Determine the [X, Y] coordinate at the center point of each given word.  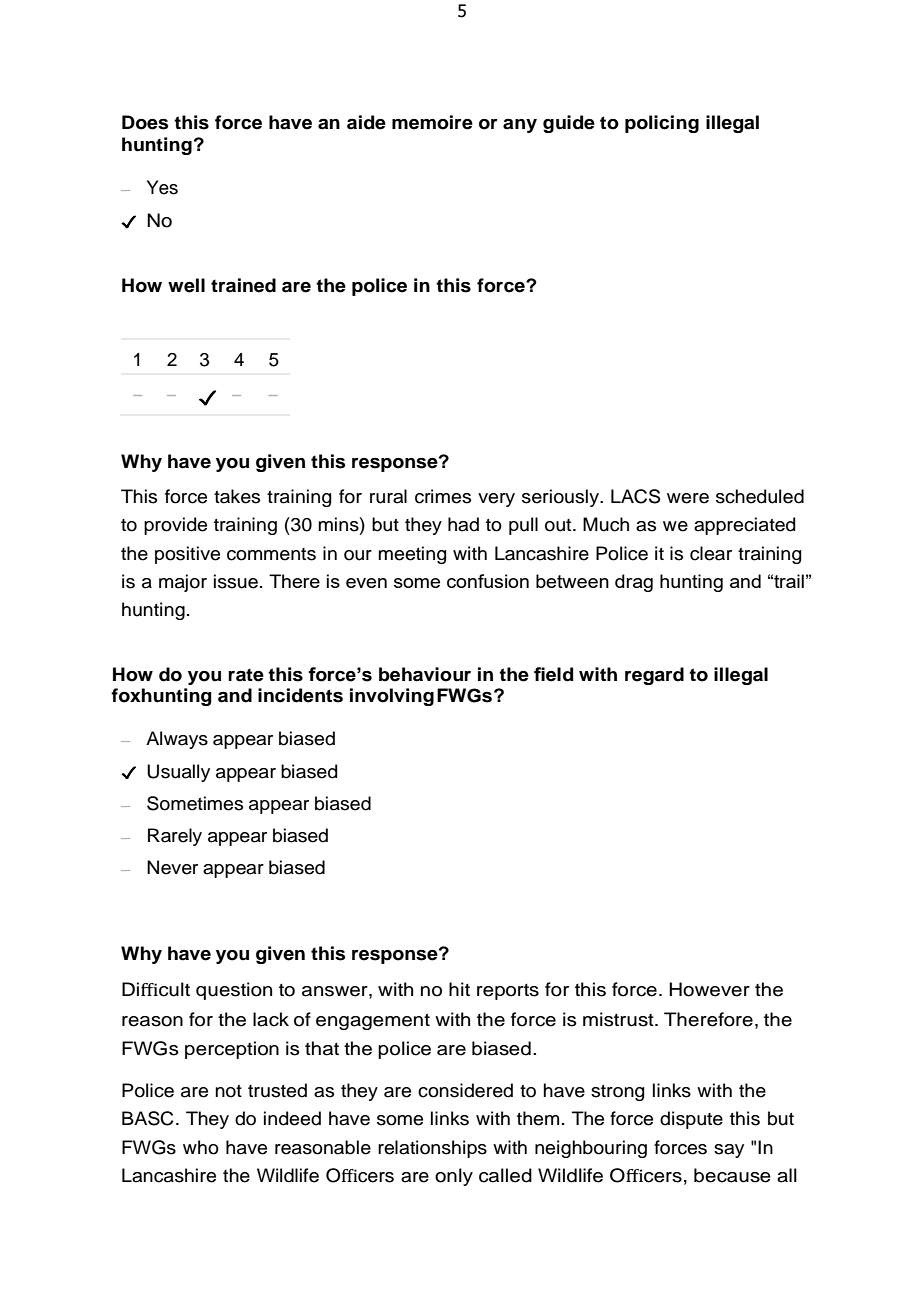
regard [654, 676]
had [463, 524]
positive [187, 555]
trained [243, 285]
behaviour [425, 674]
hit [459, 989]
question [234, 991]
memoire [432, 122]
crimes [443, 496]
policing [662, 124]
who [201, 1147]
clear [711, 553]
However [709, 989]
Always [177, 740]
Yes [162, 187]
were [688, 498]
